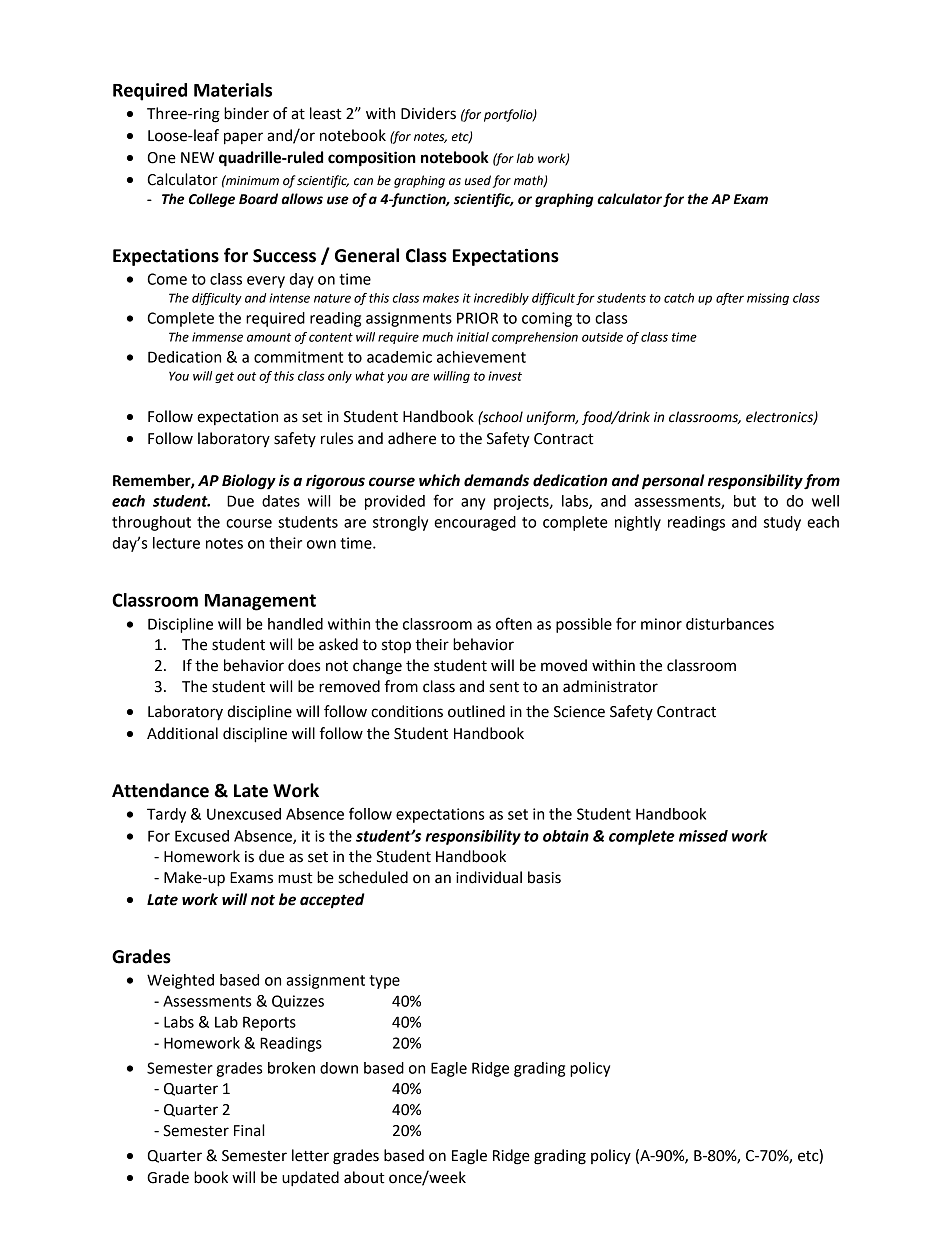  Describe the element at coordinates (249, 1130) in the screenshot. I see `Final` at that location.
